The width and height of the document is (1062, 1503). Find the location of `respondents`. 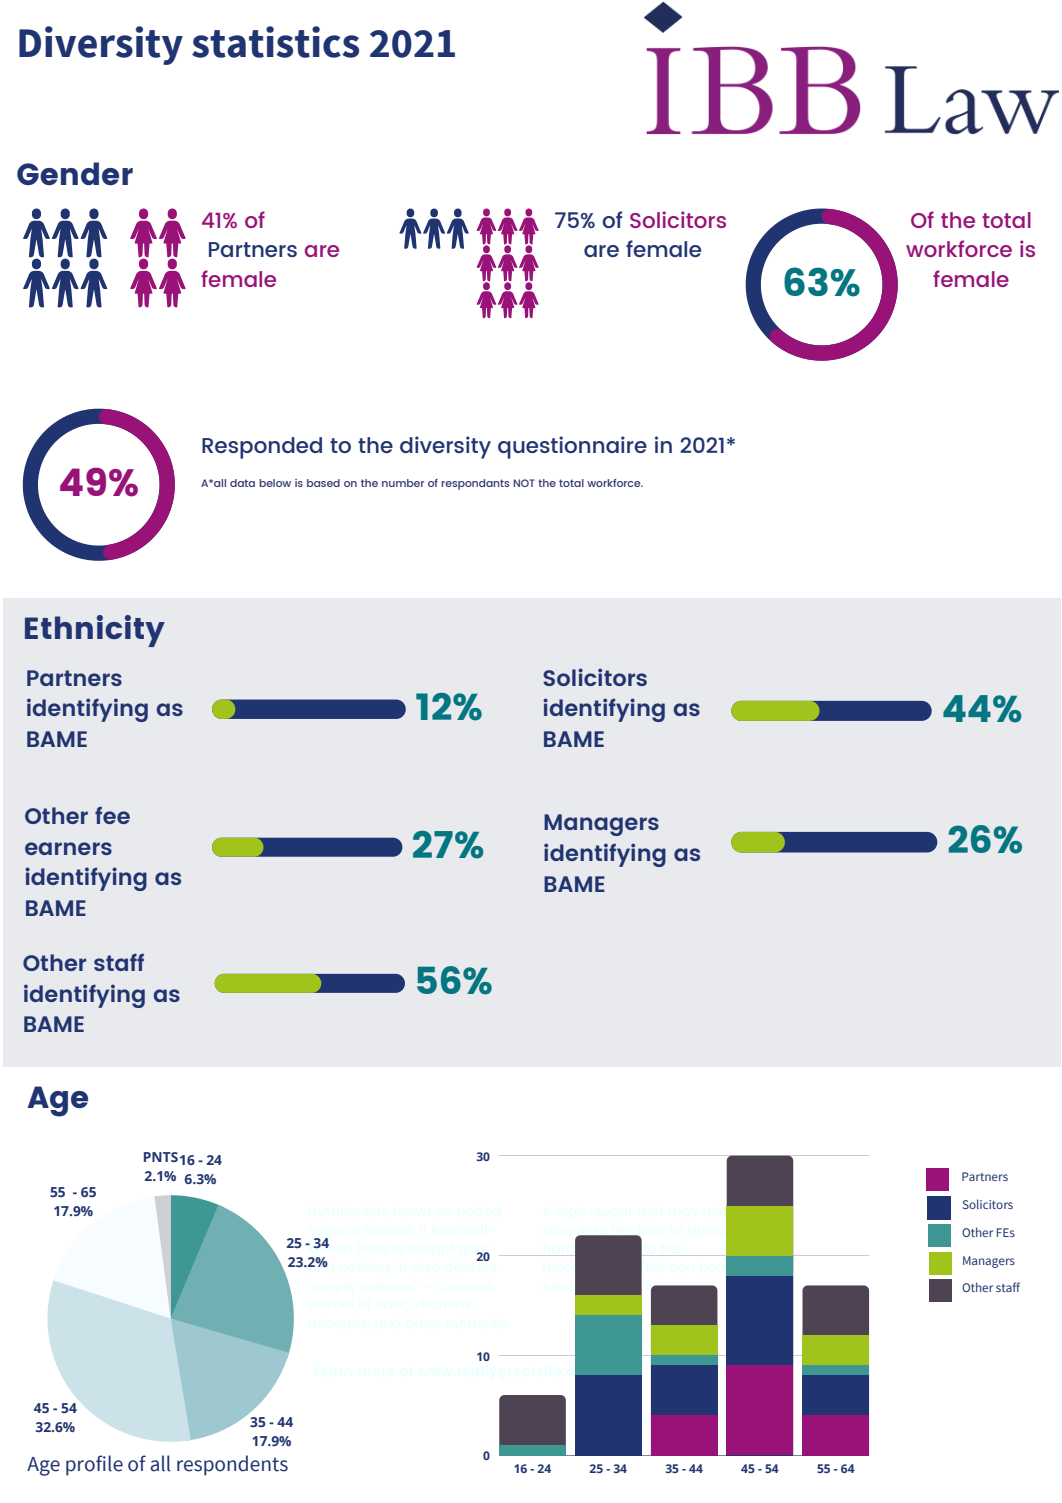

respondents is located at coordinates (232, 1465).
